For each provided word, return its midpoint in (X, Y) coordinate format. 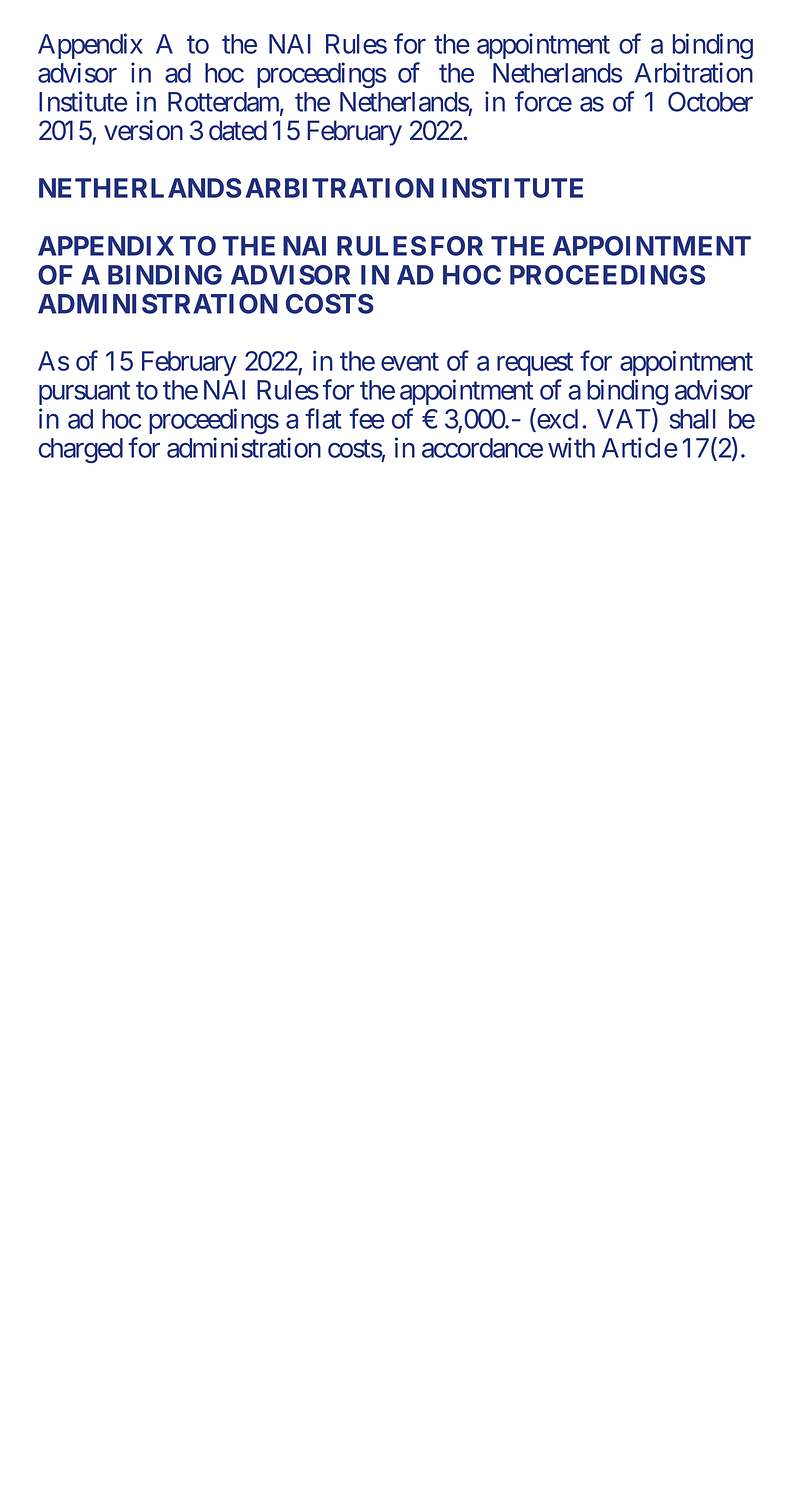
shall (692, 419)
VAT (625, 419)
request (535, 364)
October (710, 102)
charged (80, 450)
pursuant (84, 393)
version (143, 130)
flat (323, 418)
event (410, 362)
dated (238, 130)
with (571, 447)
